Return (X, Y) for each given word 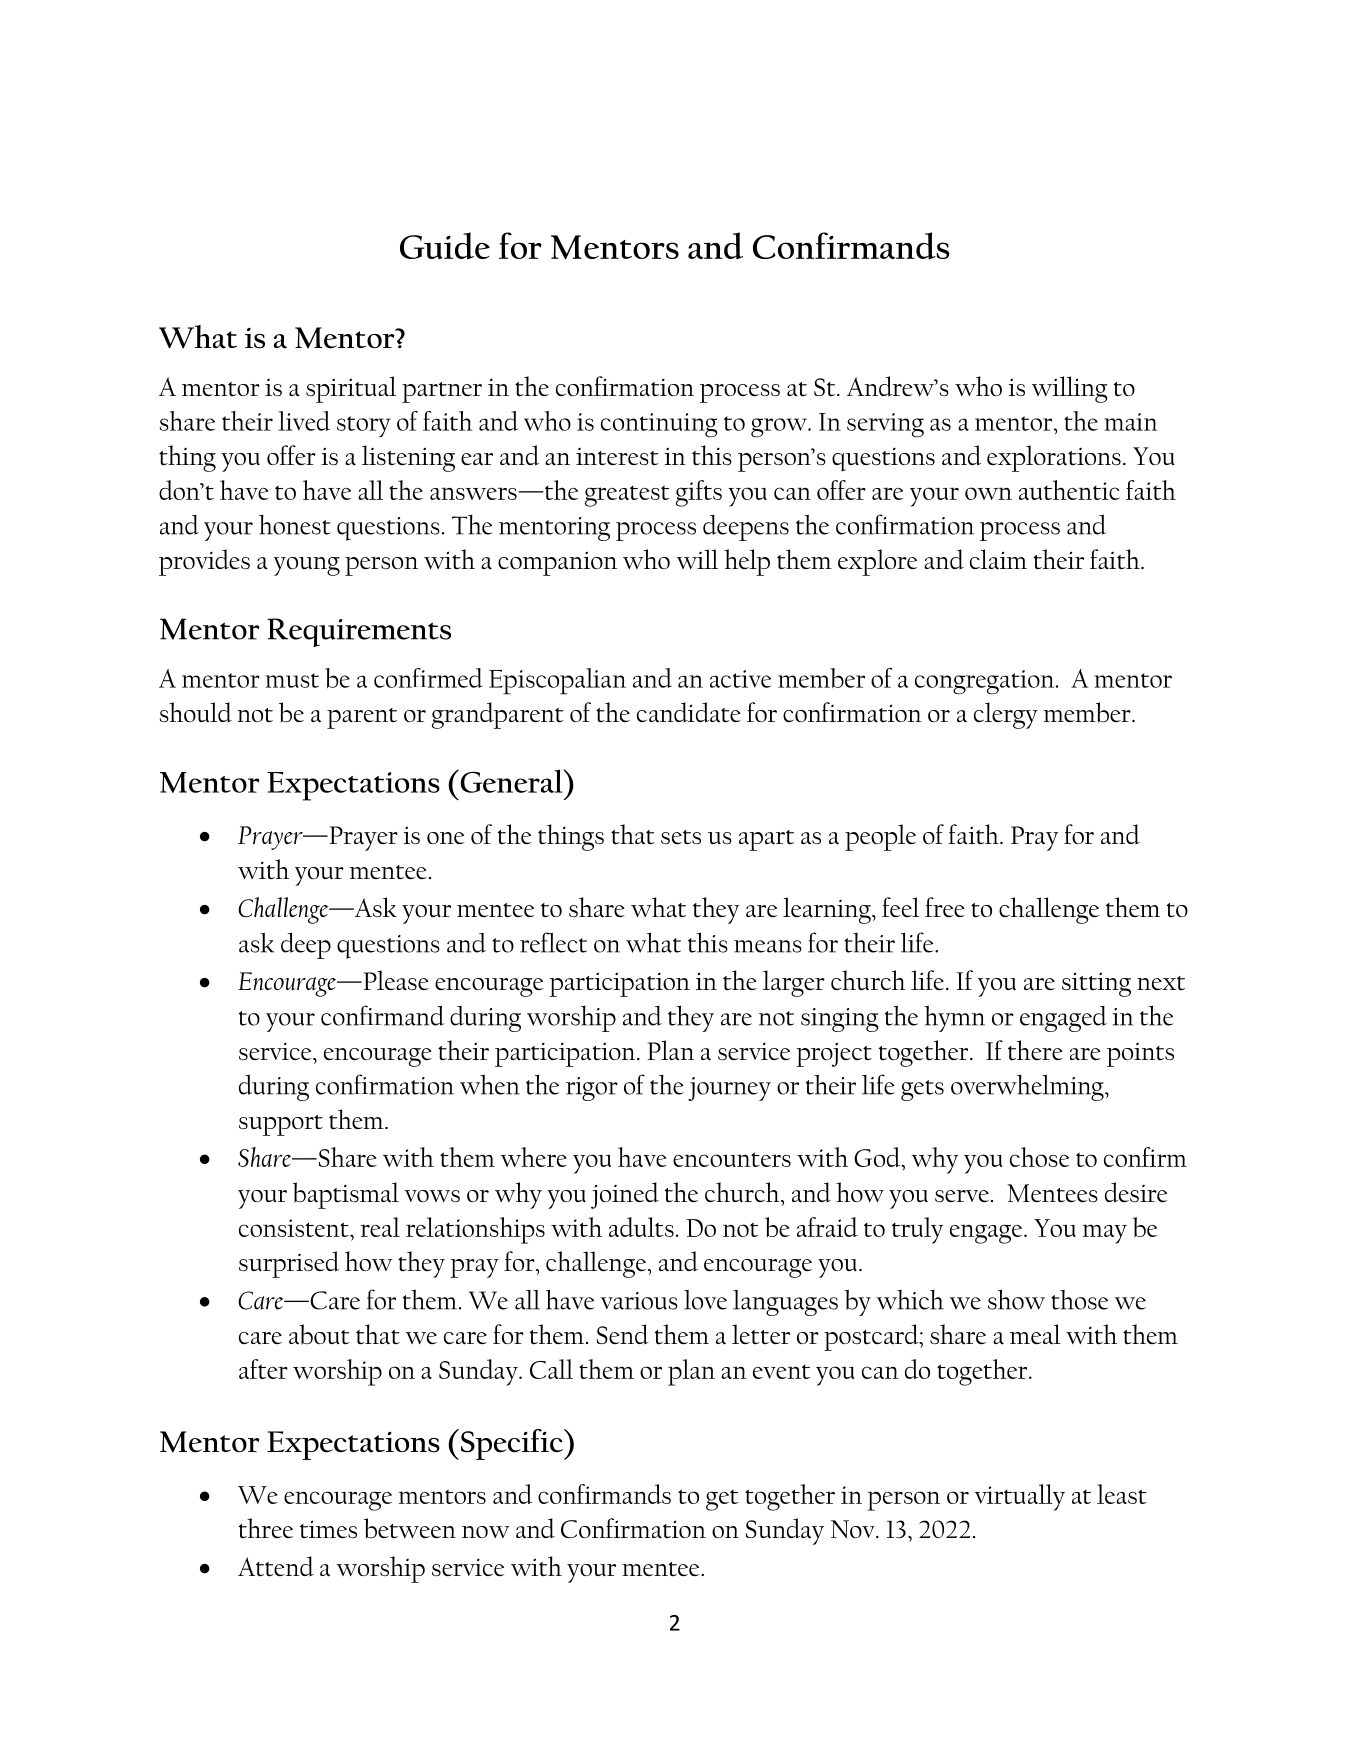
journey (729, 1089)
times (328, 1529)
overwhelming (1028, 1087)
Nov (854, 1529)
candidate (689, 712)
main (1130, 422)
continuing (659, 425)
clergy (1006, 715)
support (281, 1125)
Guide (445, 246)
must (292, 680)
